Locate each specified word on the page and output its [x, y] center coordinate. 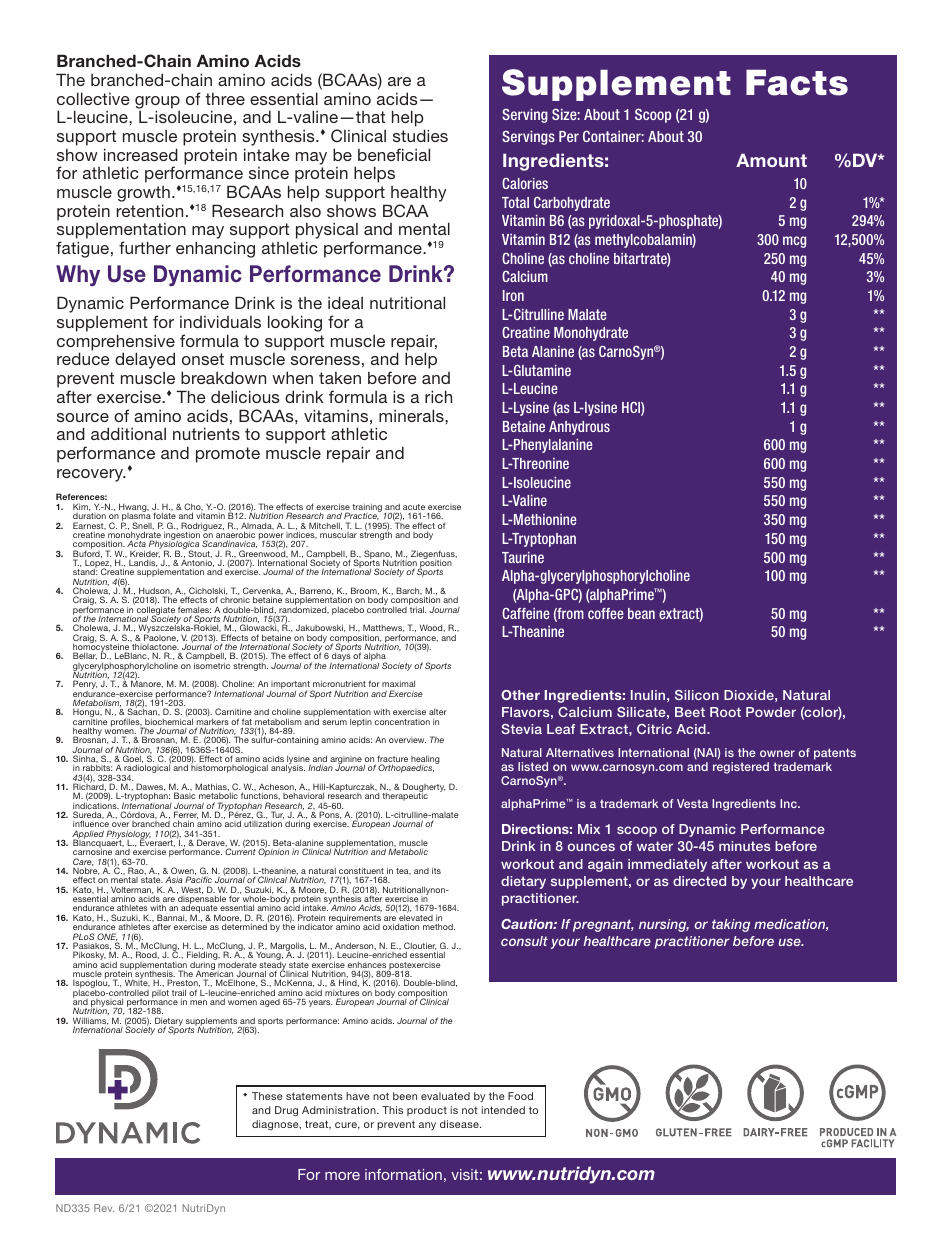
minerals [412, 415]
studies [420, 135]
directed [699, 881]
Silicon [697, 695]
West [192, 890]
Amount [771, 160]
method [439, 926]
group [157, 103]
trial [417, 608]
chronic [235, 600]
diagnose [276, 1125]
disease [460, 1124]
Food [520, 1096]
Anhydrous [579, 428]
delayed [145, 360]
